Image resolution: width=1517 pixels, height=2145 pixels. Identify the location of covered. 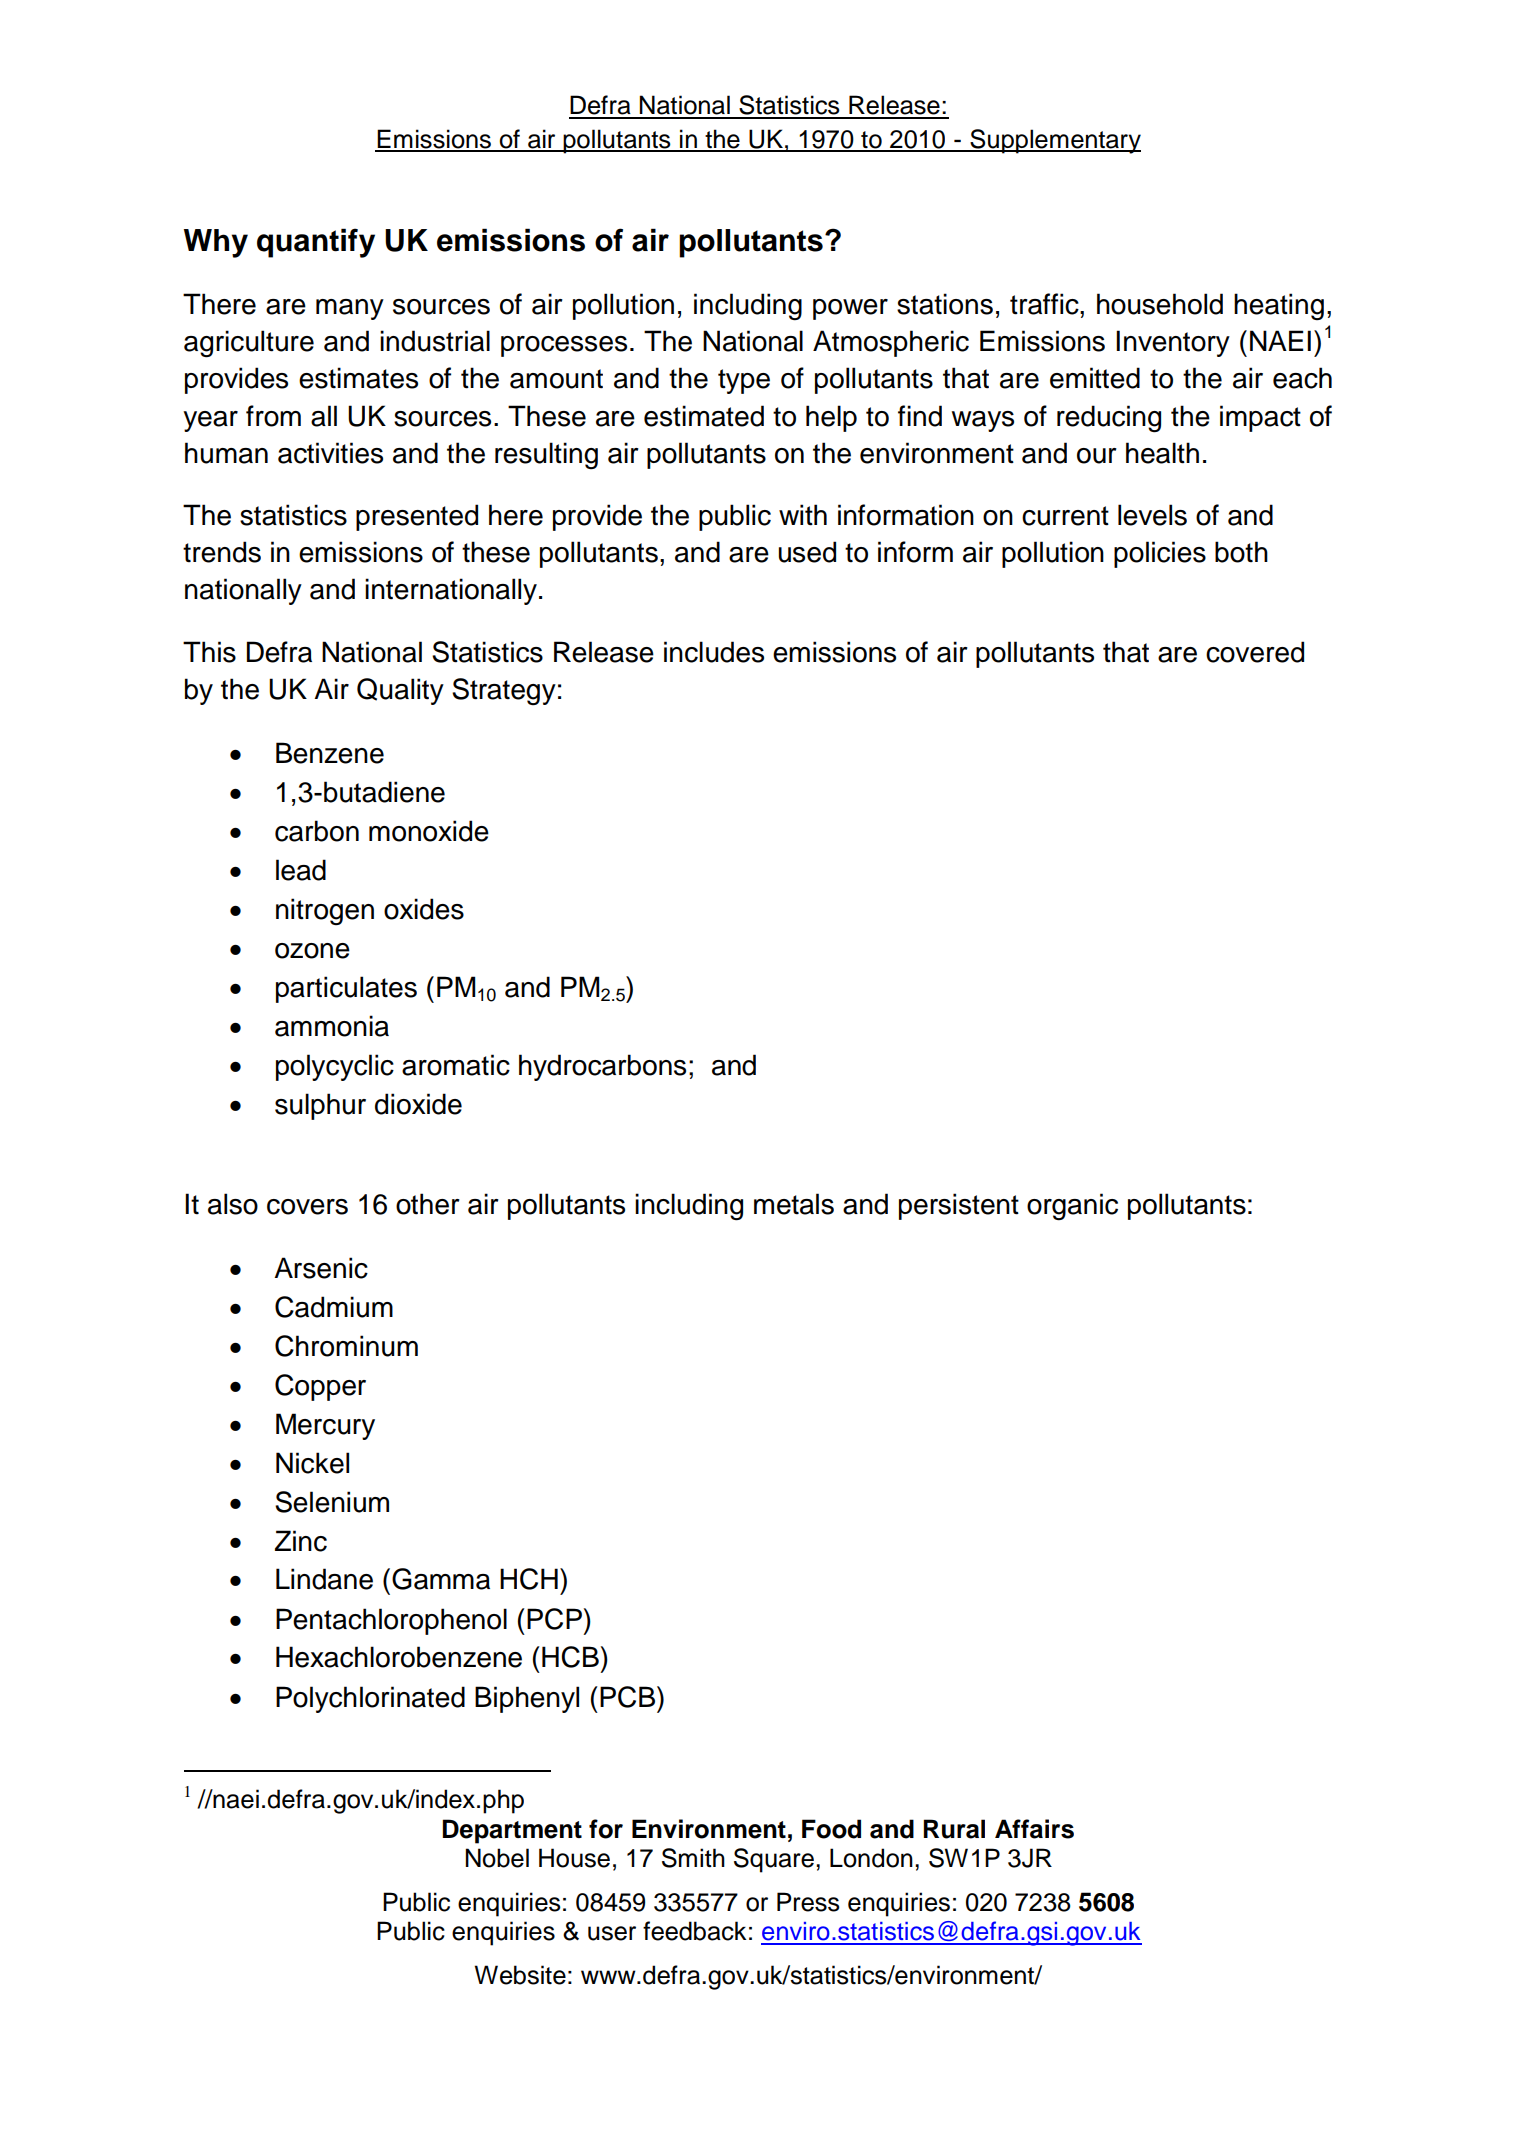
(1255, 652).
